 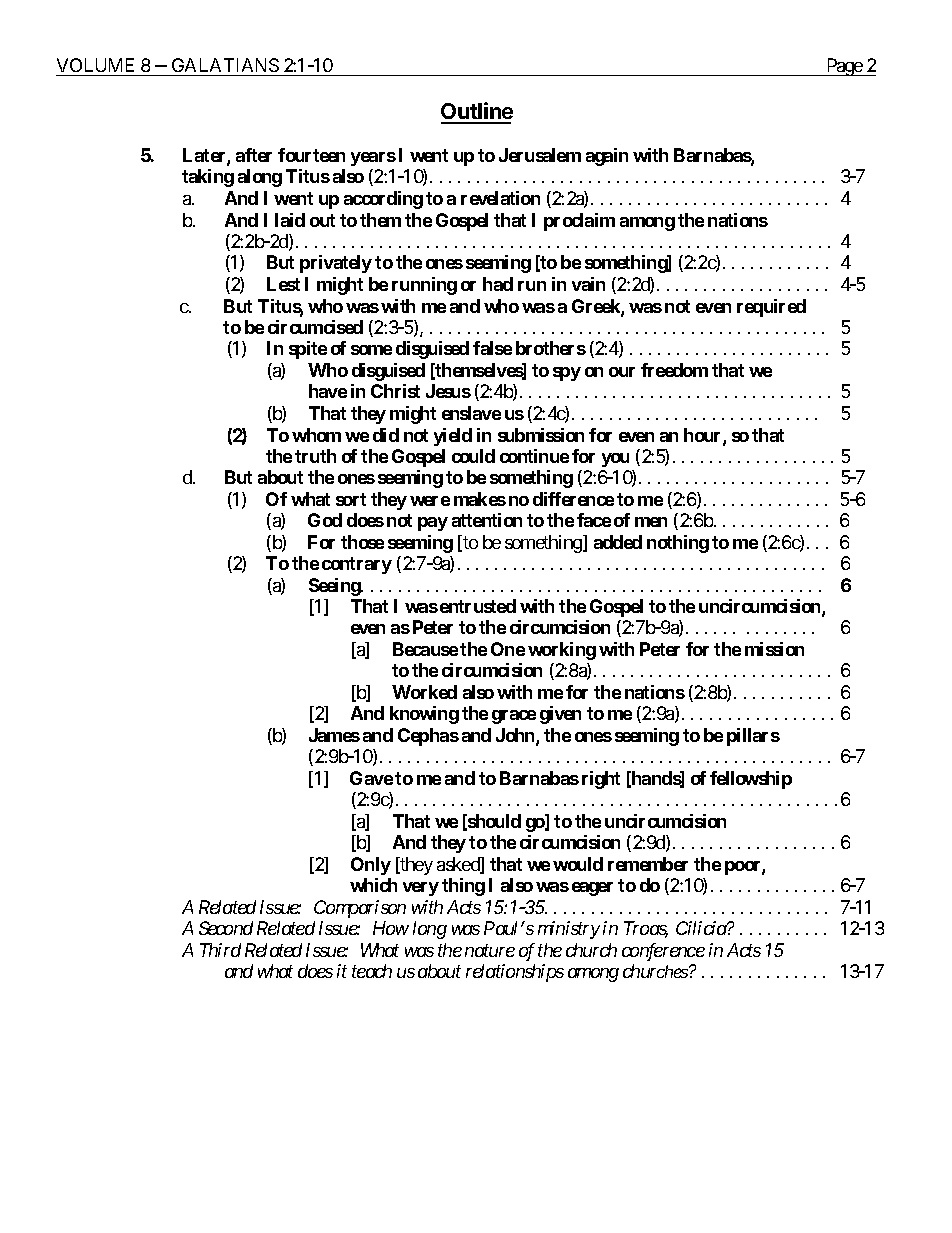 What do you see at coordinates (220, 950) in the screenshot?
I see `Third` at bounding box center [220, 950].
